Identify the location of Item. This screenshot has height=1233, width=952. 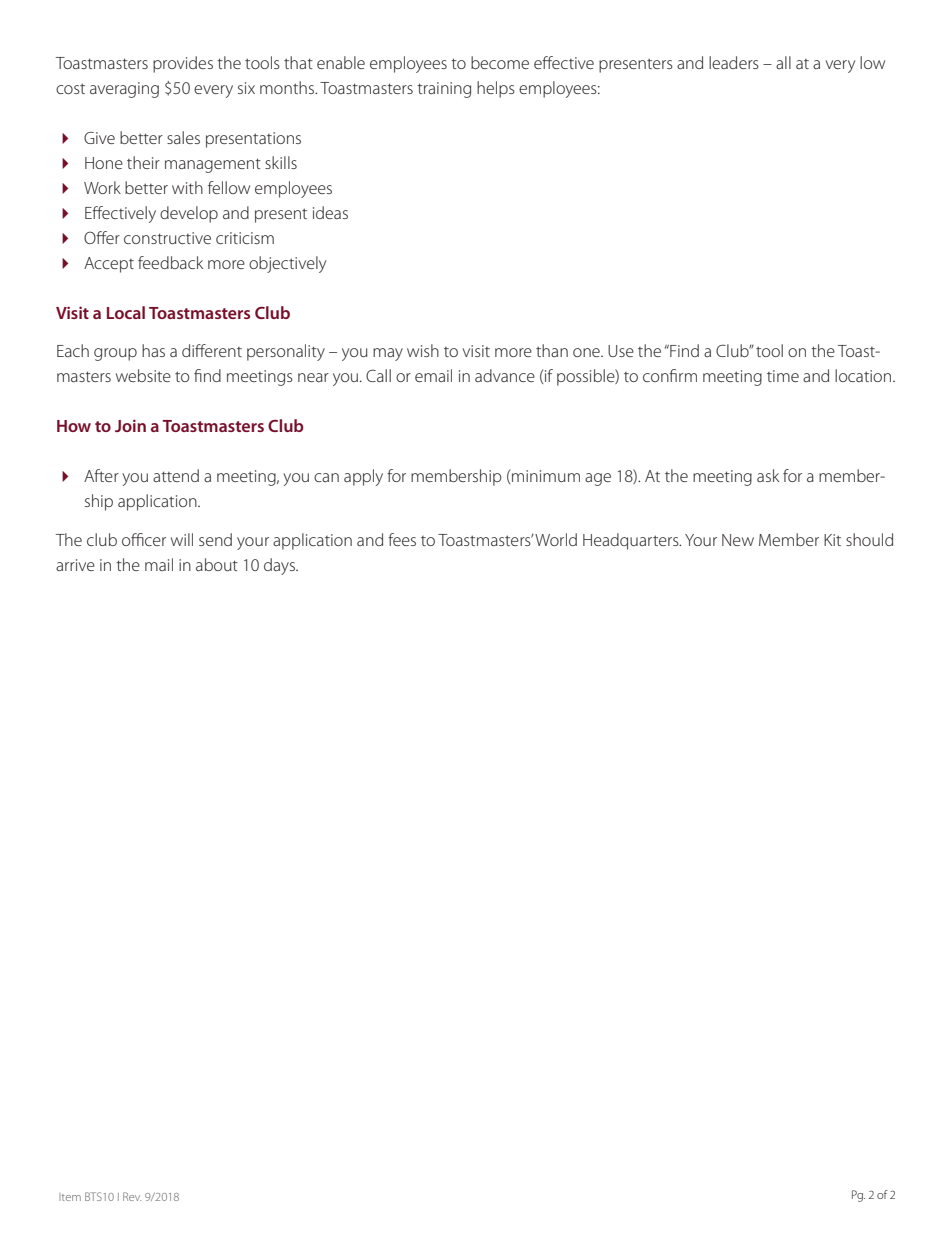
(70, 1197).
